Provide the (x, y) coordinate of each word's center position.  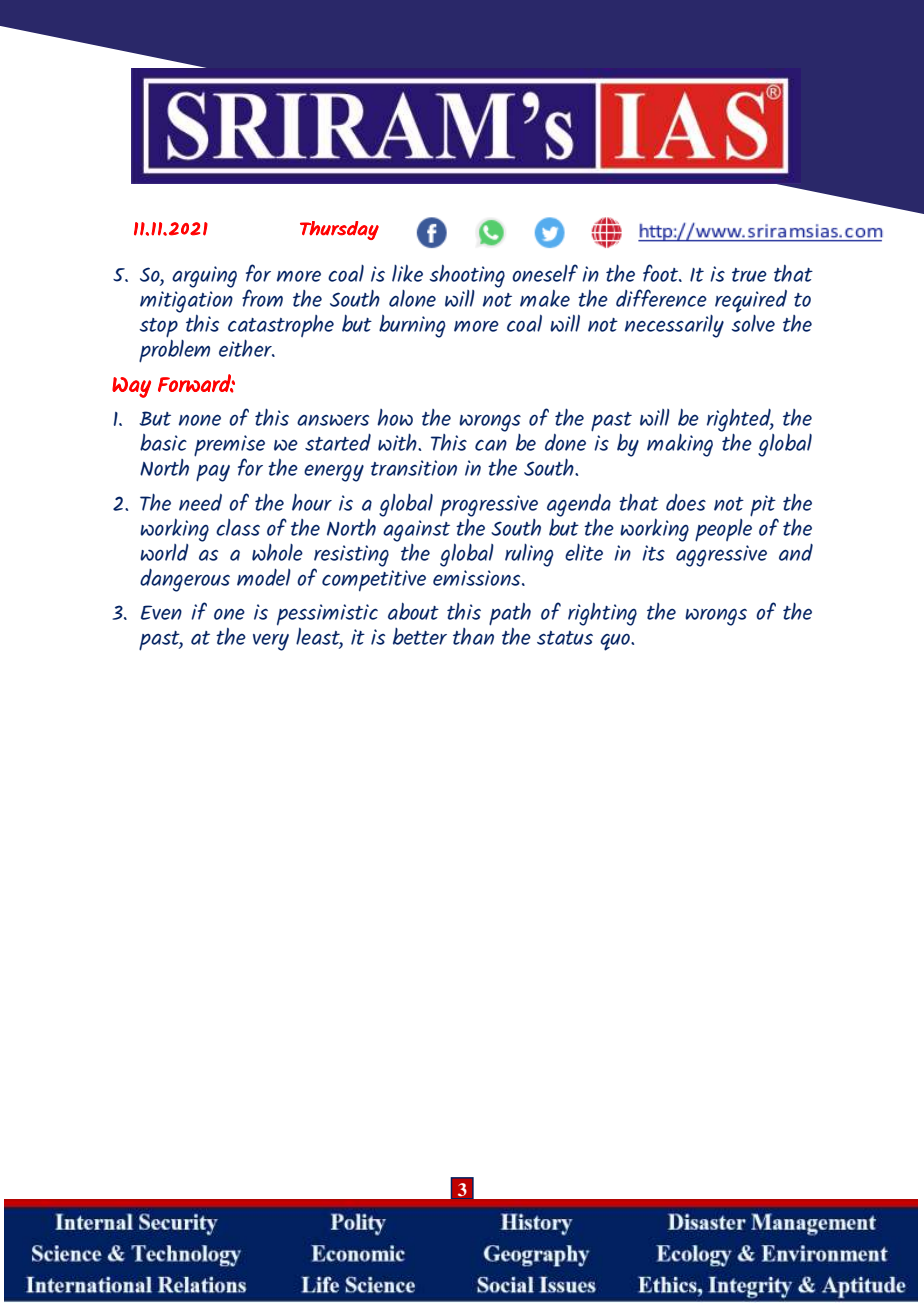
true (749, 275)
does (686, 502)
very (271, 642)
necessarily (674, 326)
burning (412, 326)
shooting (467, 276)
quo (616, 642)
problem (174, 351)
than (473, 635)
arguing (204, 277)
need (200, 502)
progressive (489, 506)
